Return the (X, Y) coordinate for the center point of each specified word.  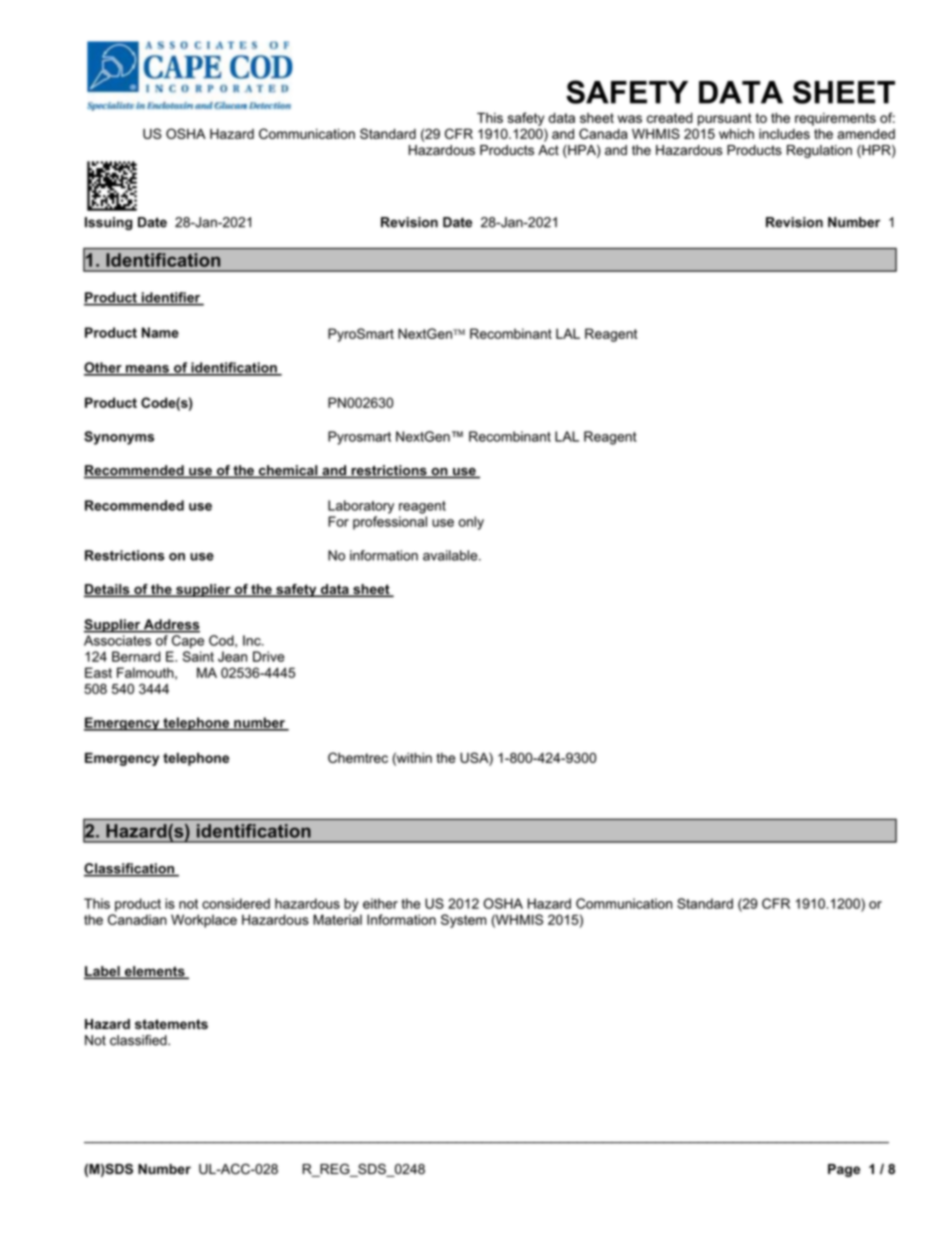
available (451, 555)
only (471, 523)
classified (139, 1040)
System (463, 921)
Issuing (109, 223)
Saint (198, 656)
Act (548, 150)
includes (784, 134)
